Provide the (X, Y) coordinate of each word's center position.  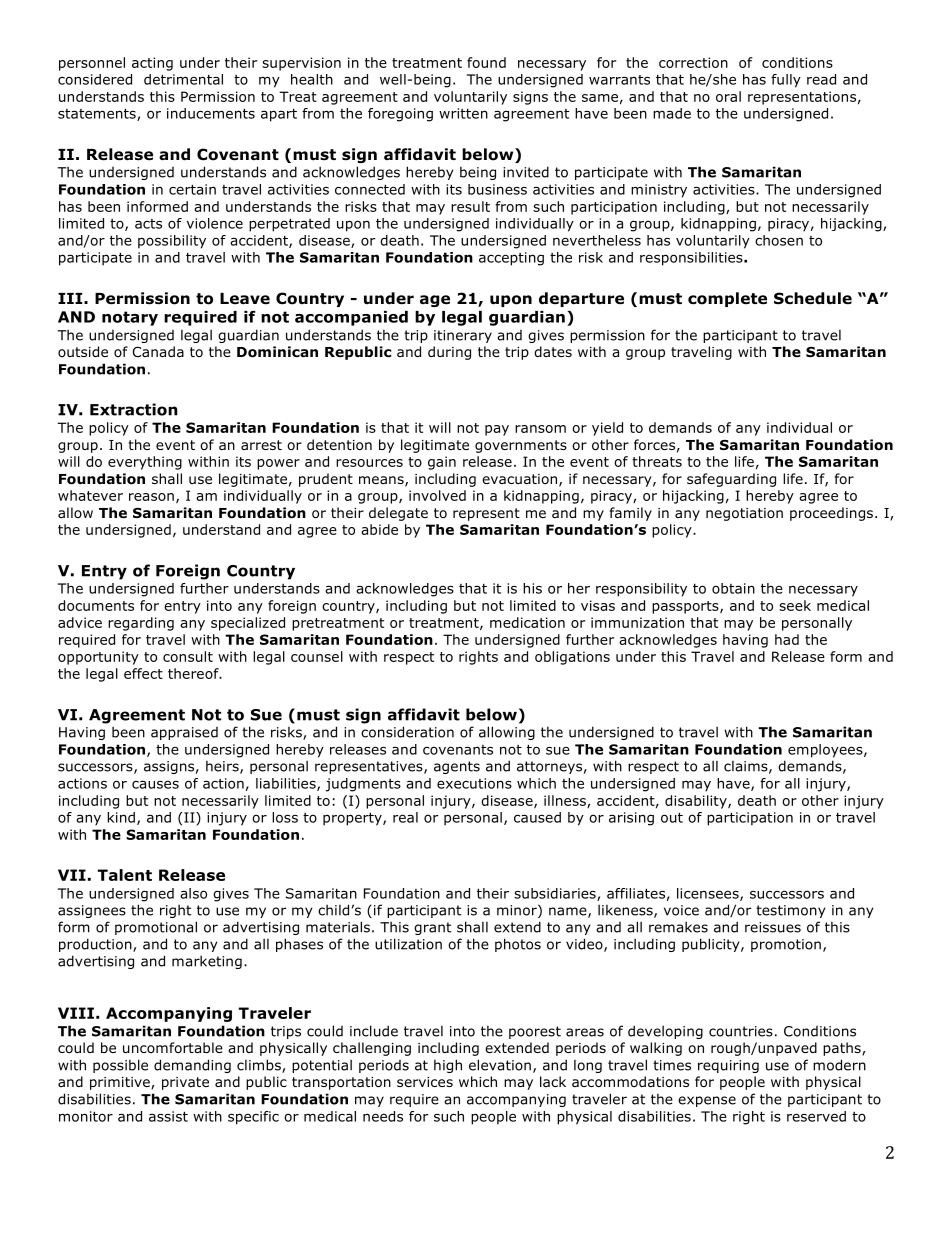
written (463, 113)
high (448, 1066)
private (185, 1083)
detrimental (183, 79)
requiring (728, 1066)
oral (728, 96)
